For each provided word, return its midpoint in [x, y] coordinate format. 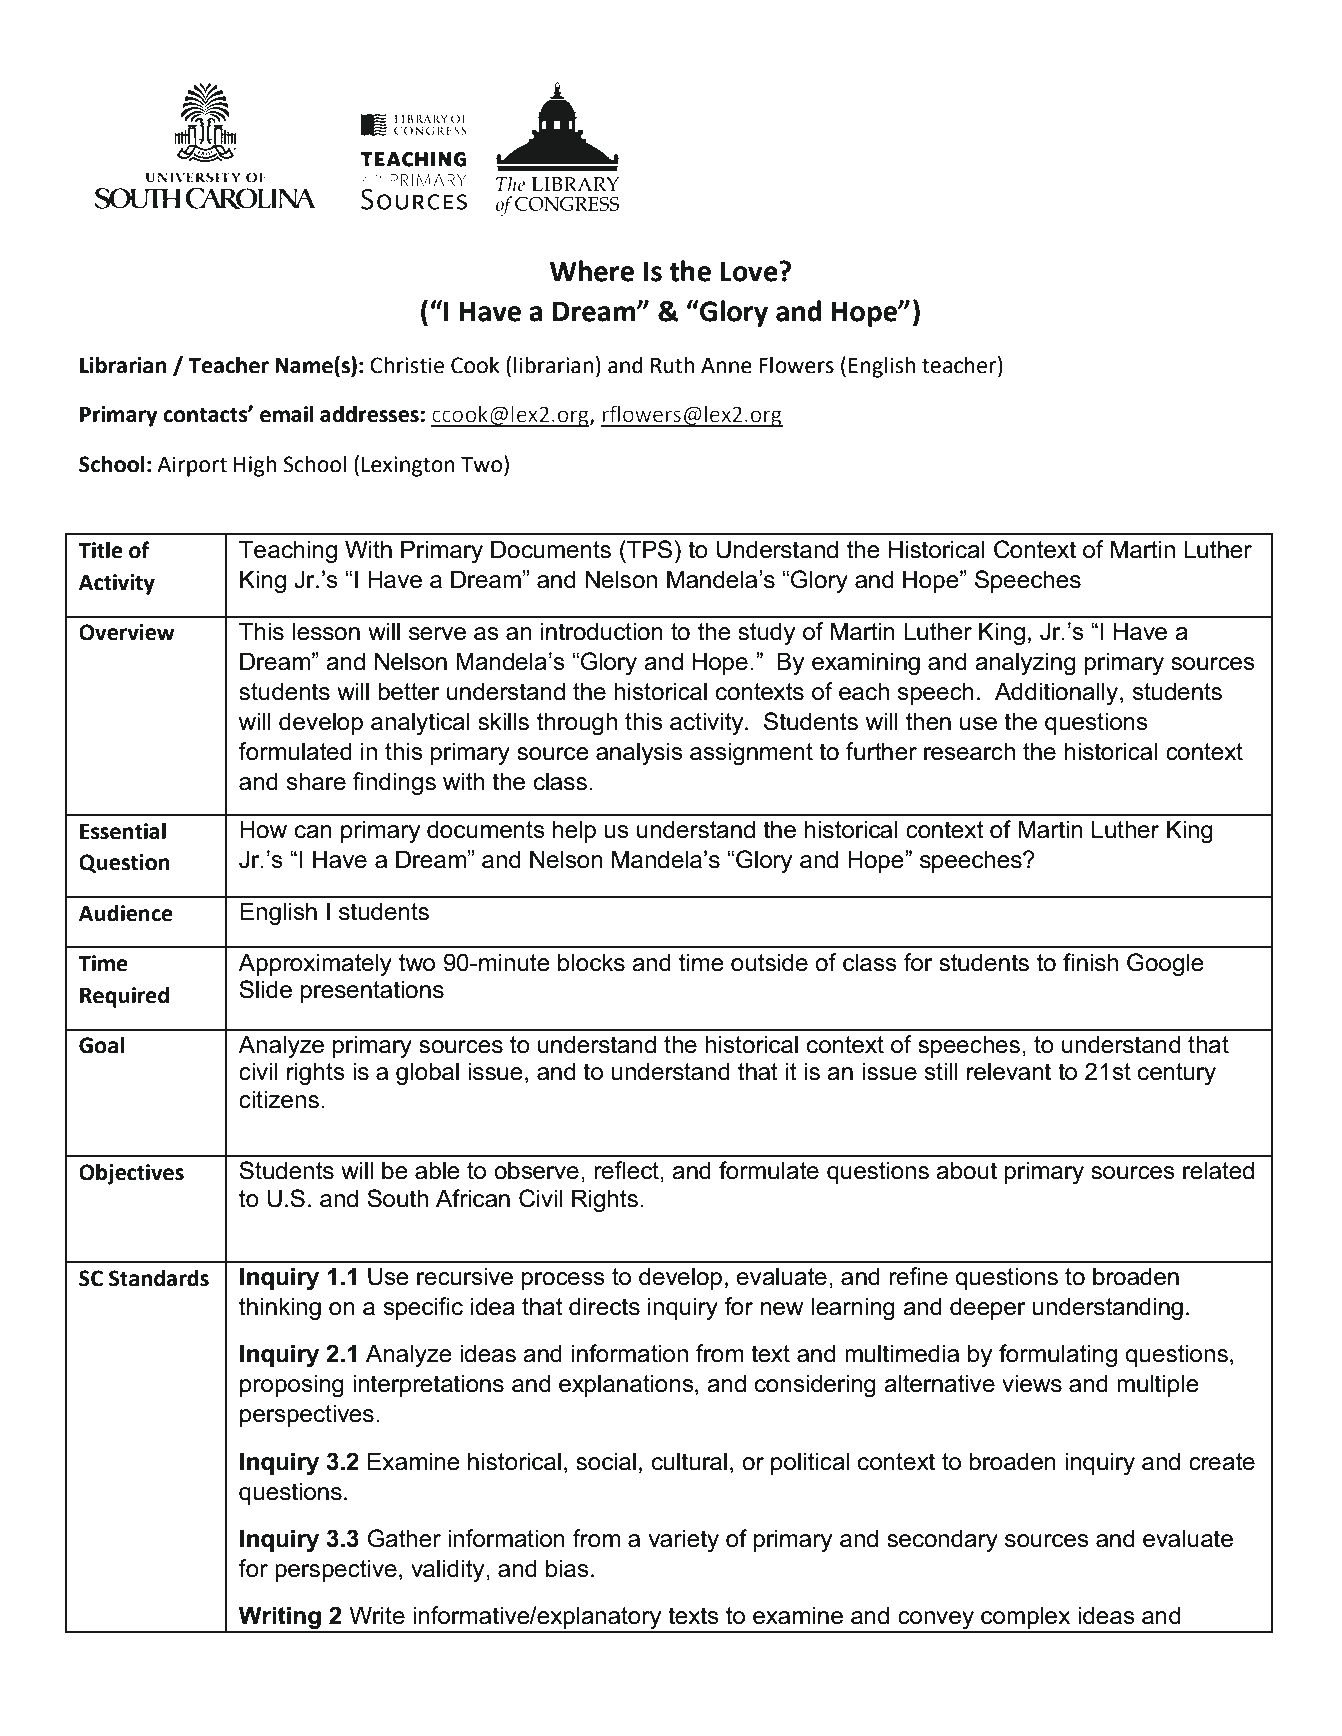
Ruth [672, 365]
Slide [265, 989]
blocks [591, 962]
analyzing [1025, 663]
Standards [159, 1278]
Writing [280, 1619]
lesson [326, 631]
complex [1026, 1619]
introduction [602, 631]
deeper [988, 1308]
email [287, 414]
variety [684, 1540]
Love [750, 272]
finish [1090, 962]
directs [604, 1306]
